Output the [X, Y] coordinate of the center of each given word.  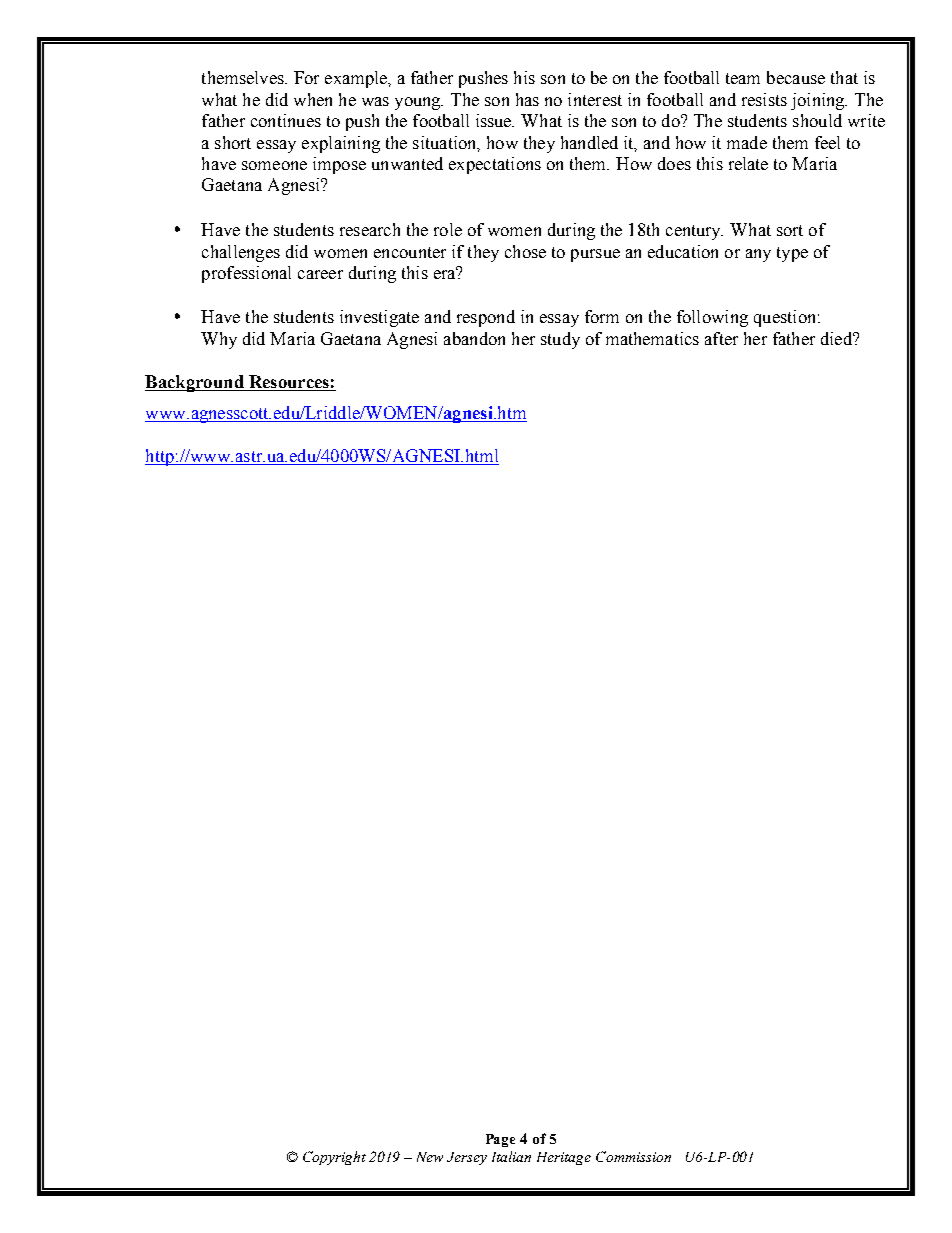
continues [286, 120]
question [786, 318]
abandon [474, 338]
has [527, 99]
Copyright [334, 1158]
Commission [633, 1156]
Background [195, 383]
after [721, 338]
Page [500, 1140]
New [430, 1157]
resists [764, 99]
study [560, 340]
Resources [289, 381]
